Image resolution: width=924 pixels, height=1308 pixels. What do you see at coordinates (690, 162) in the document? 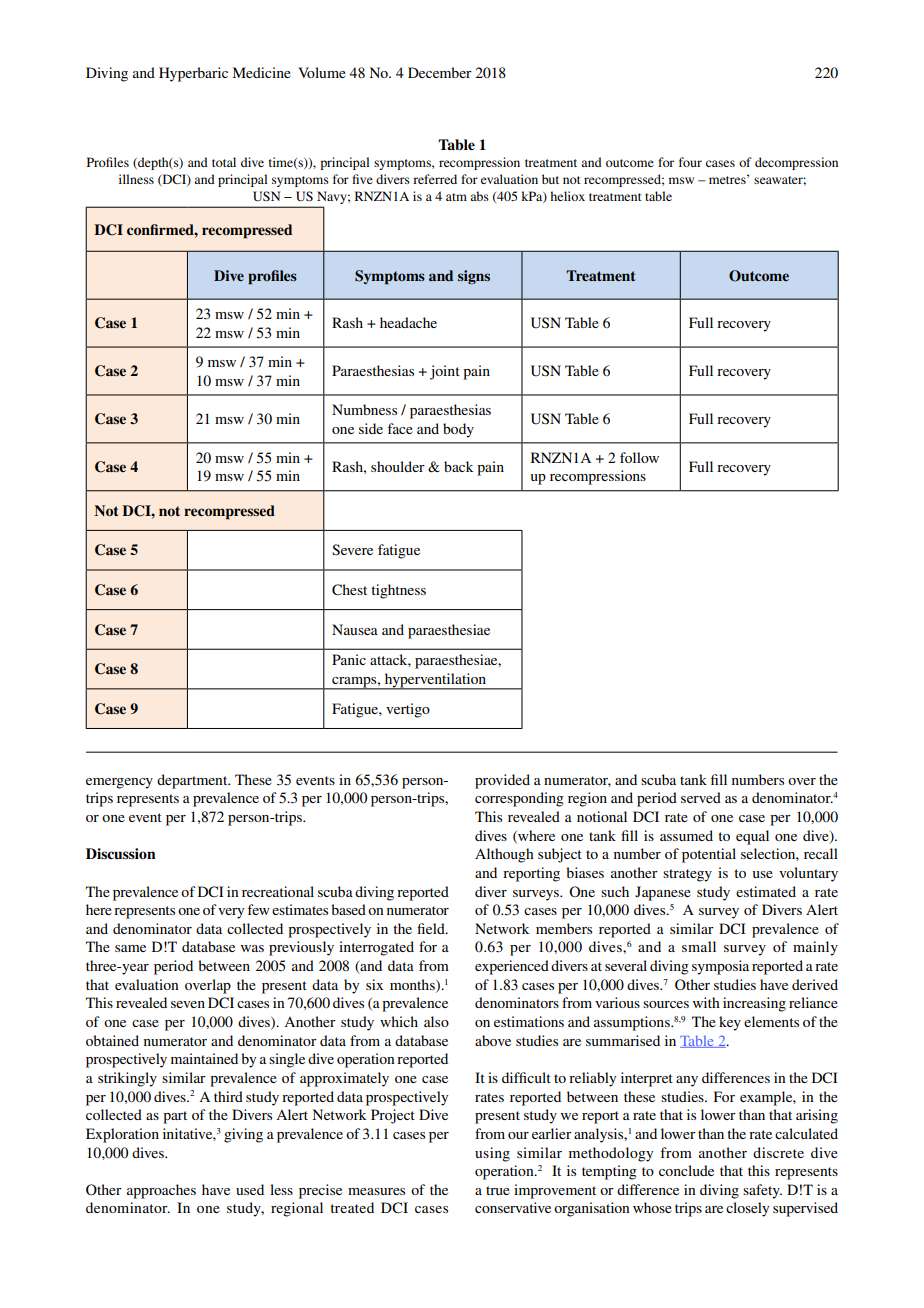
I see `four` at bounding box center [690, 162].
